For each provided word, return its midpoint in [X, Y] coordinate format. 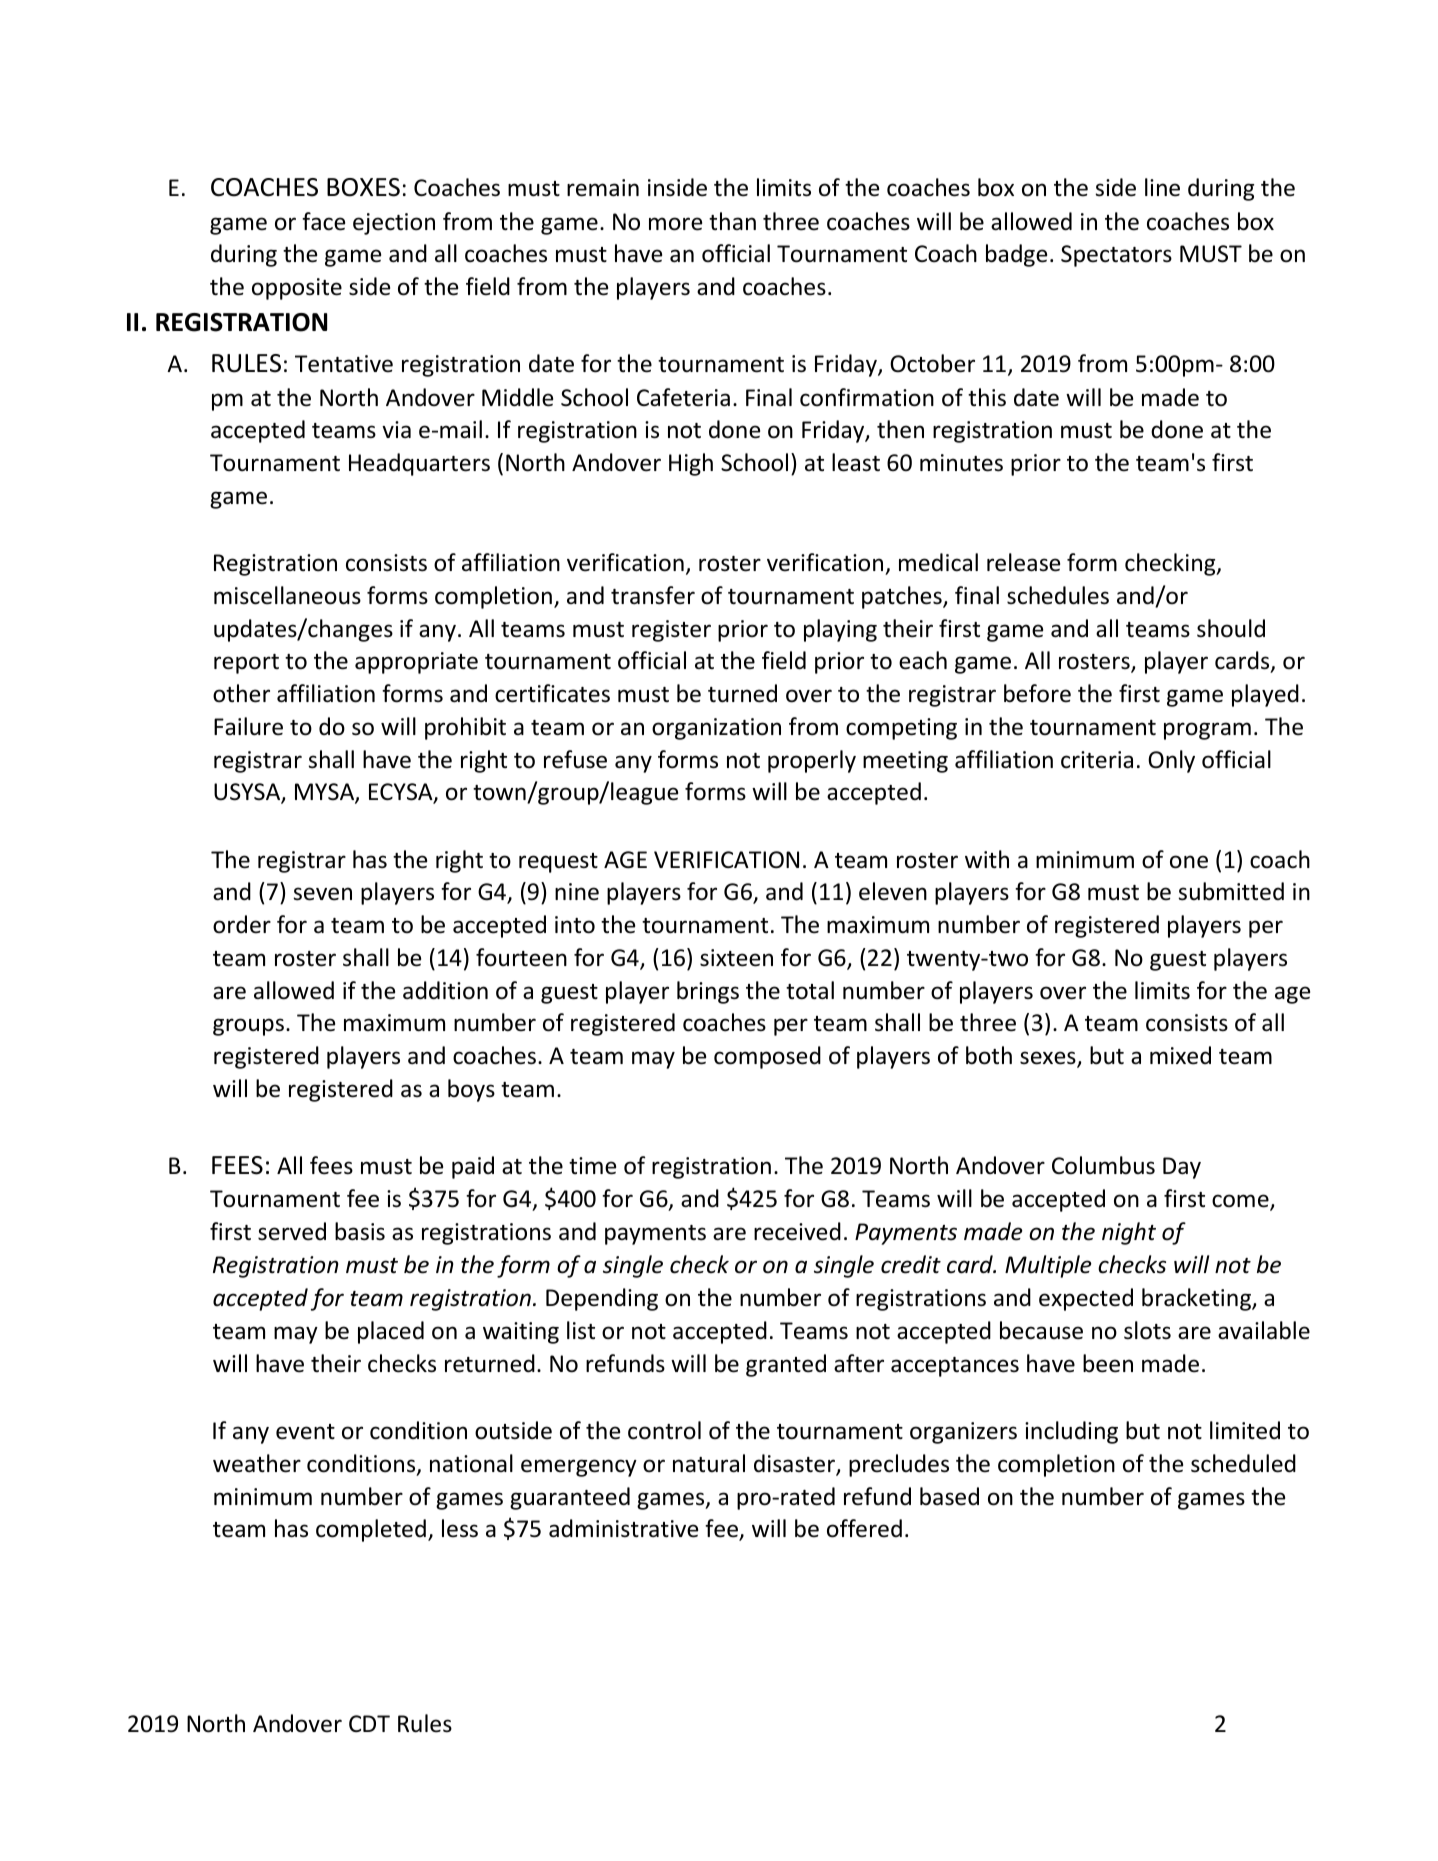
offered [864, 1528]
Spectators [1116, 256]
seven [322, 894]
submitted [1231, 891]
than [732, 221]
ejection [394, 224]
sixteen [736, 958]
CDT [369, 1723]
